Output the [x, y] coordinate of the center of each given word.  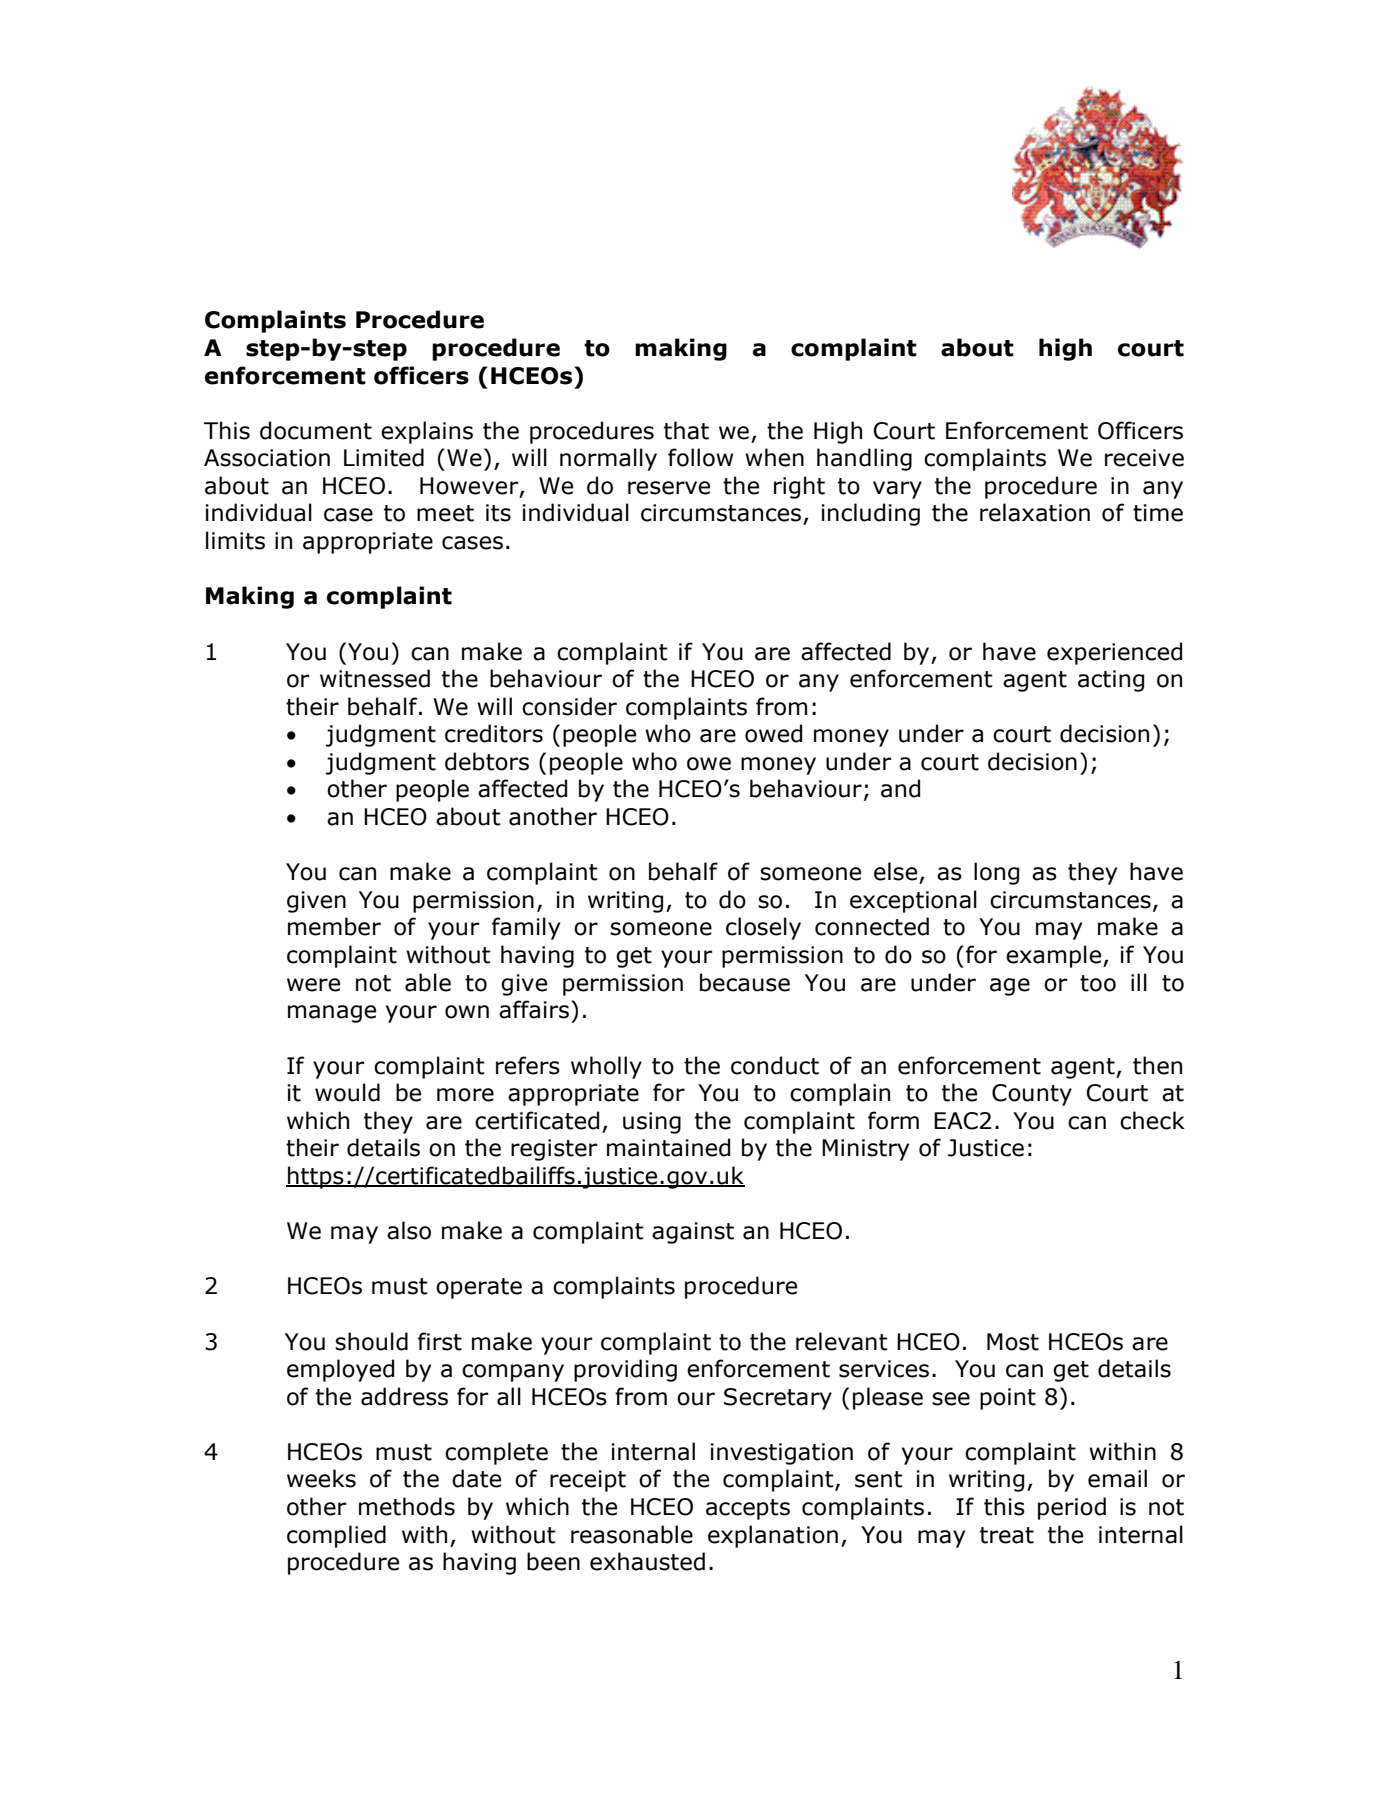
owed [773, 733]
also [409, 1230]
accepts [748, 1509]
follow [700, 457]
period [1072, 1508]
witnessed [375, 678]
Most [1013, 1342]
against [693, 1233]
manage [332, 1014]
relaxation [1035, 512]
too [1098, 983]
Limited [384, 457]
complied [336, 1536]
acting [1111, 681]
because [745, 982]
